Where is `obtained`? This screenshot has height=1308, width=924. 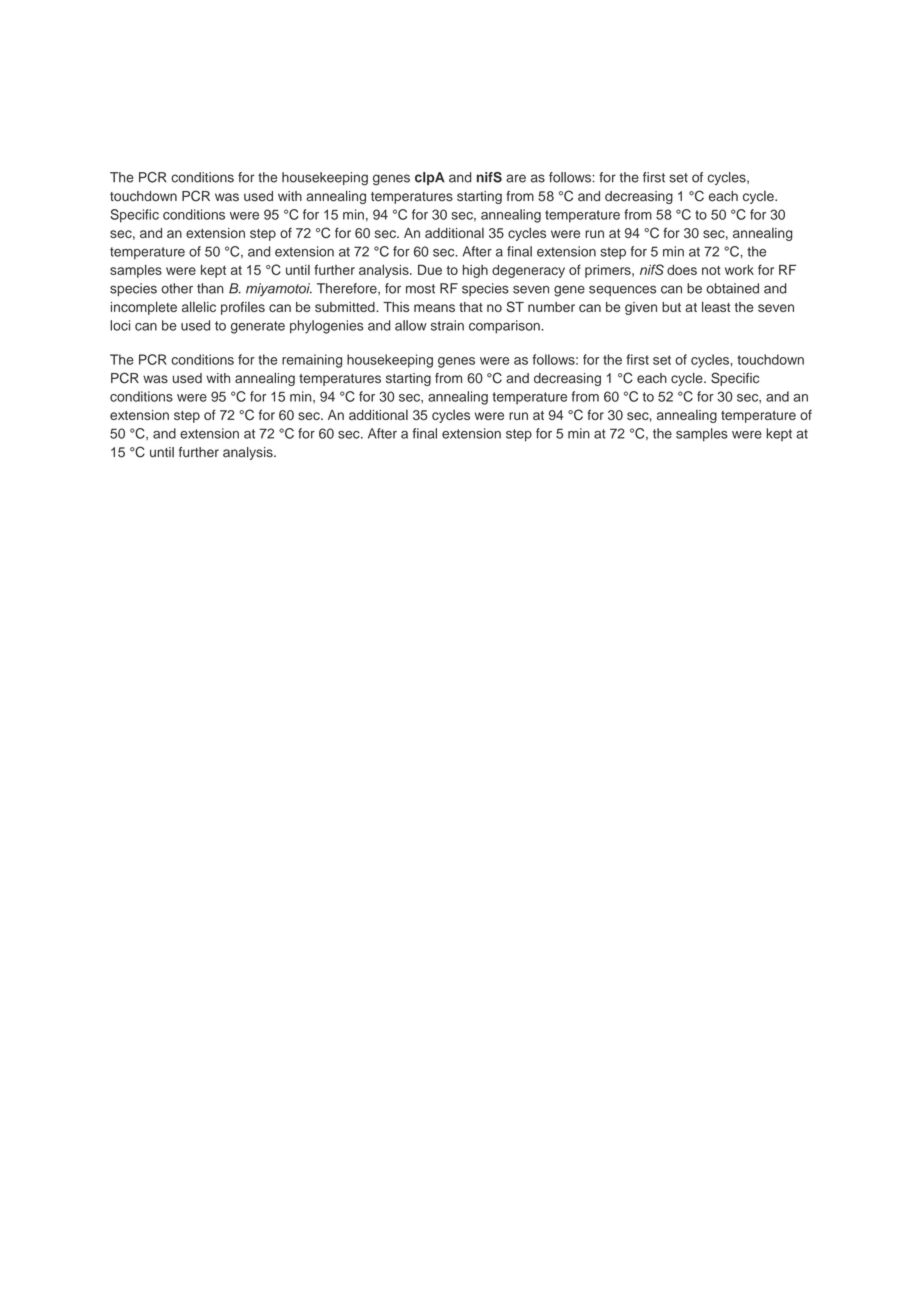
obtained is located at coordinates (732, 288).
